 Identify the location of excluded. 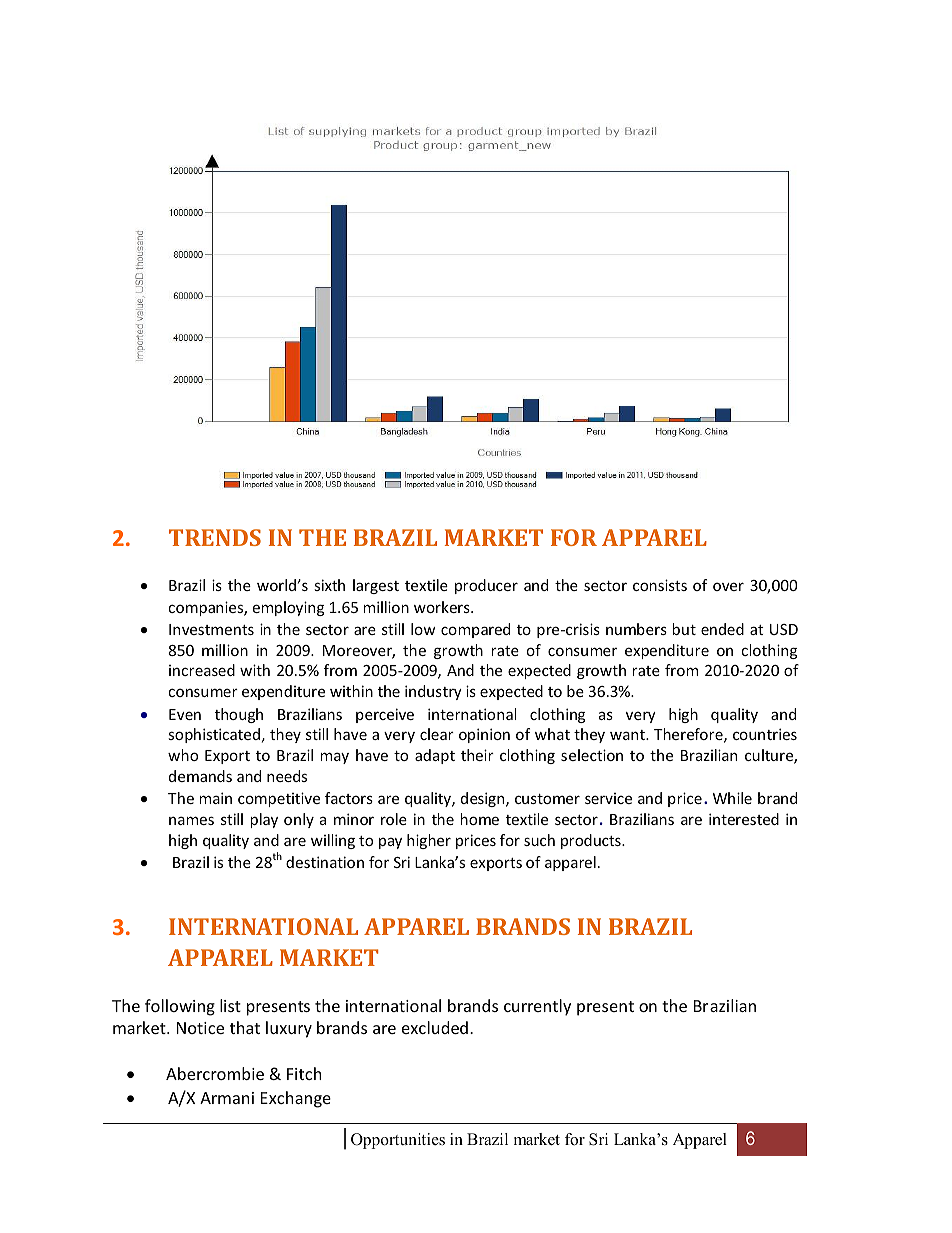
(435, 1027).
